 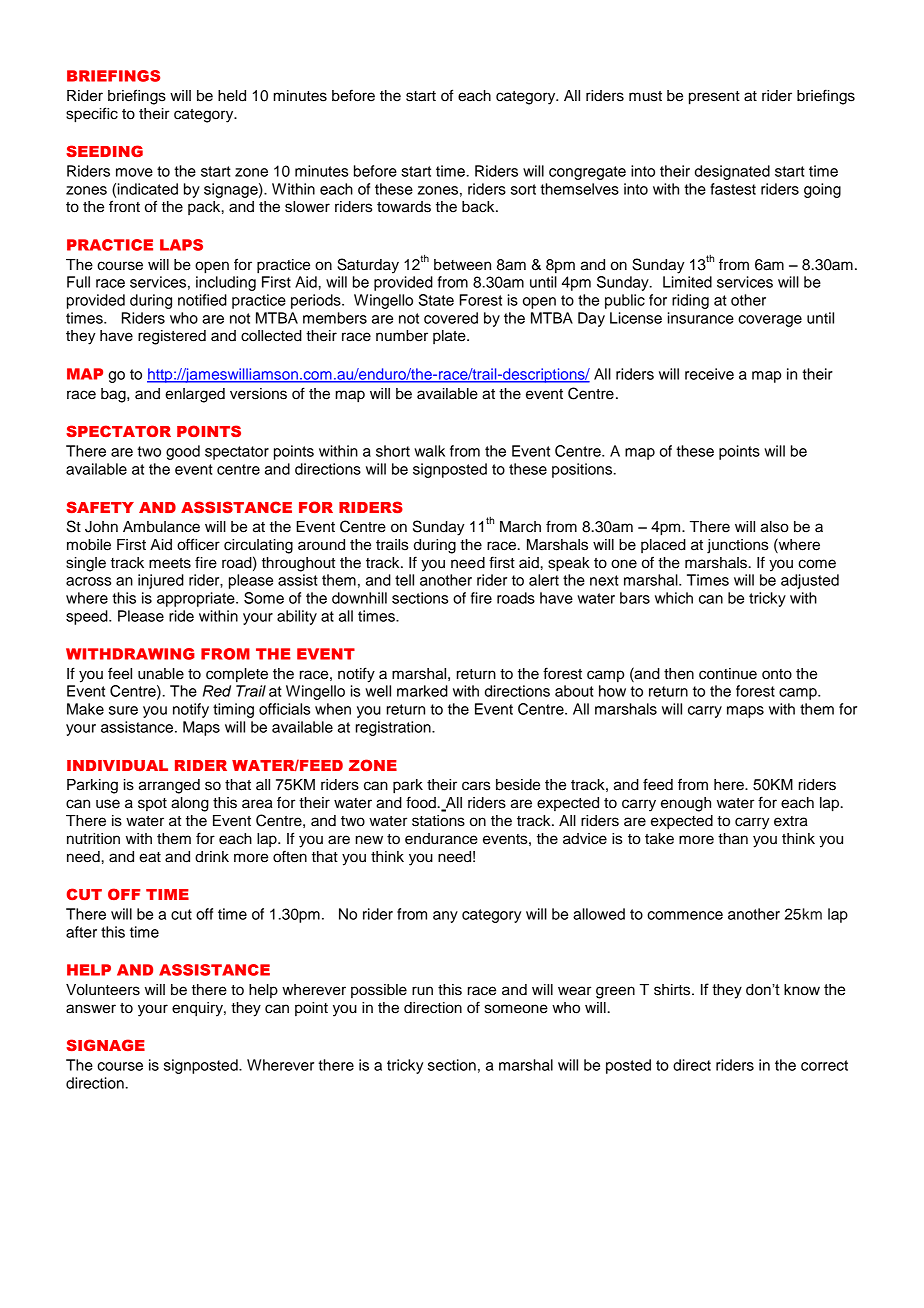 I want to click on junctions, so click(x=737, y=546).
